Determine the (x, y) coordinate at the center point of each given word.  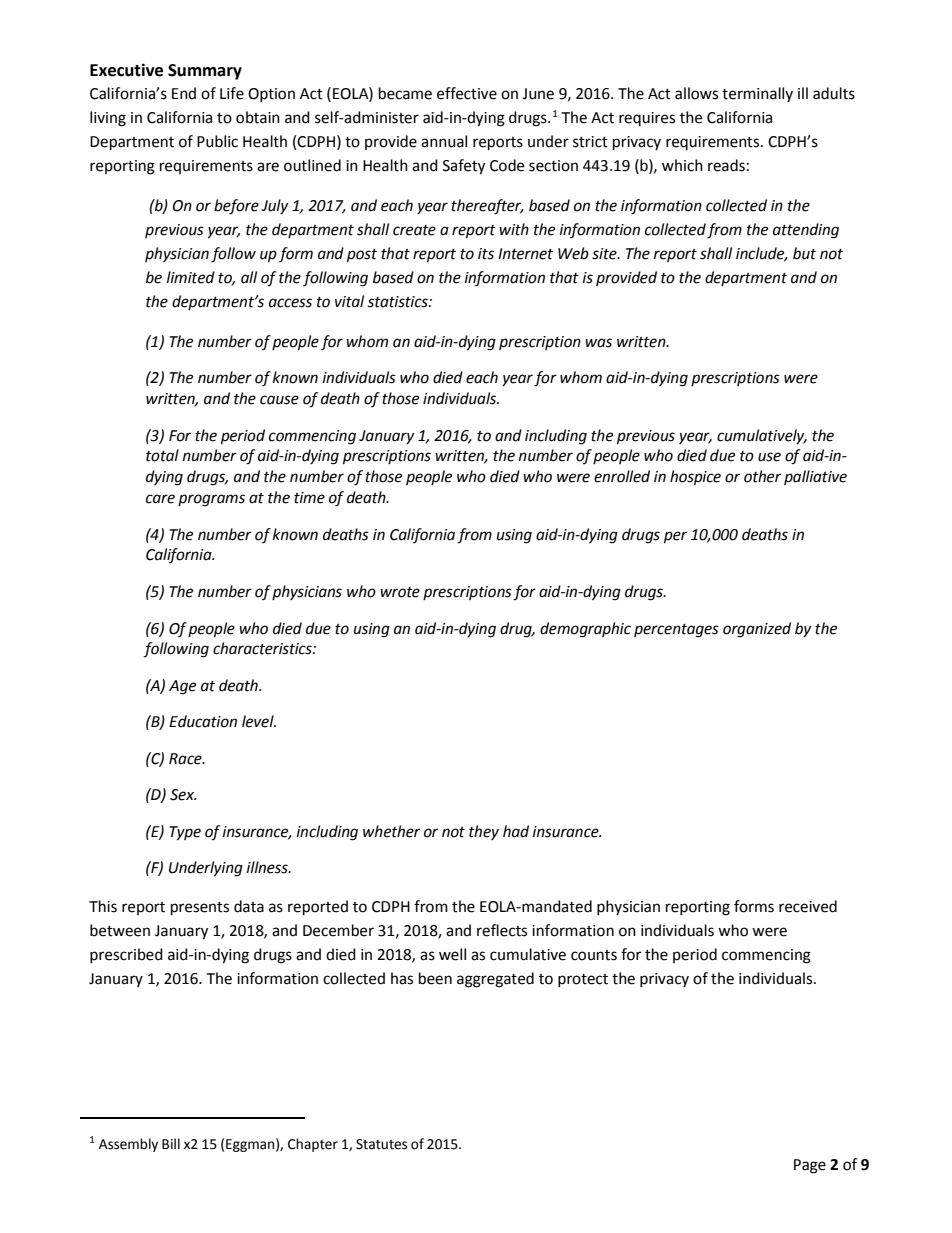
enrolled (622, 476)
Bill (171, 1143)
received (808, 906)
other (762, 476)
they (484, 832)
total (162, 455)
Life (232, 93)
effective (467, 93)
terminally (757, 94)
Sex (183, 795)
